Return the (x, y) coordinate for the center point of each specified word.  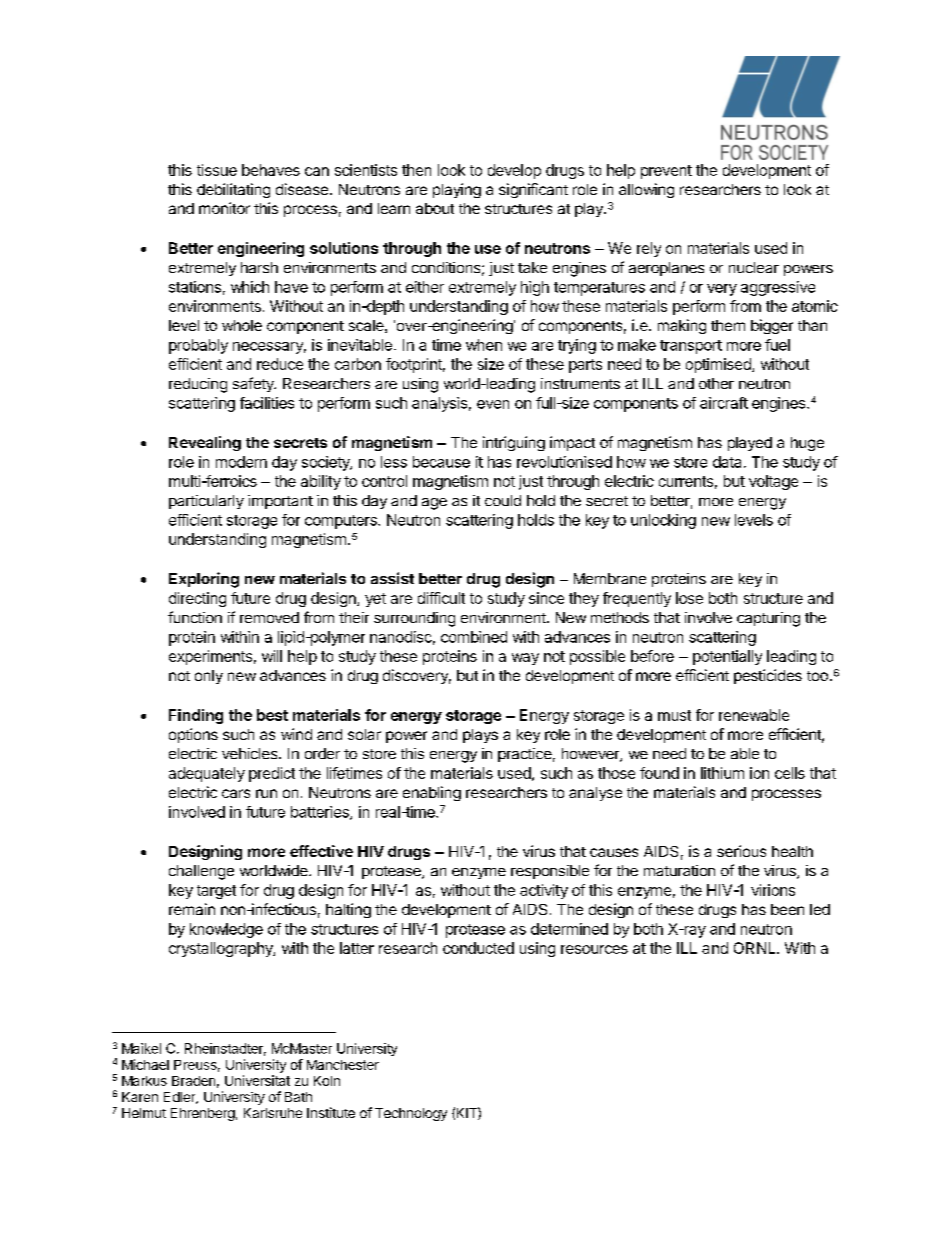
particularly (206, 502)
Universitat (257, 1080)
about (435, 208)
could (503, 500)
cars (236, 793)
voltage (773, 482)
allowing (646, 190)
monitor (224, 208)
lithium (722, 773)
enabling (432, 793)
